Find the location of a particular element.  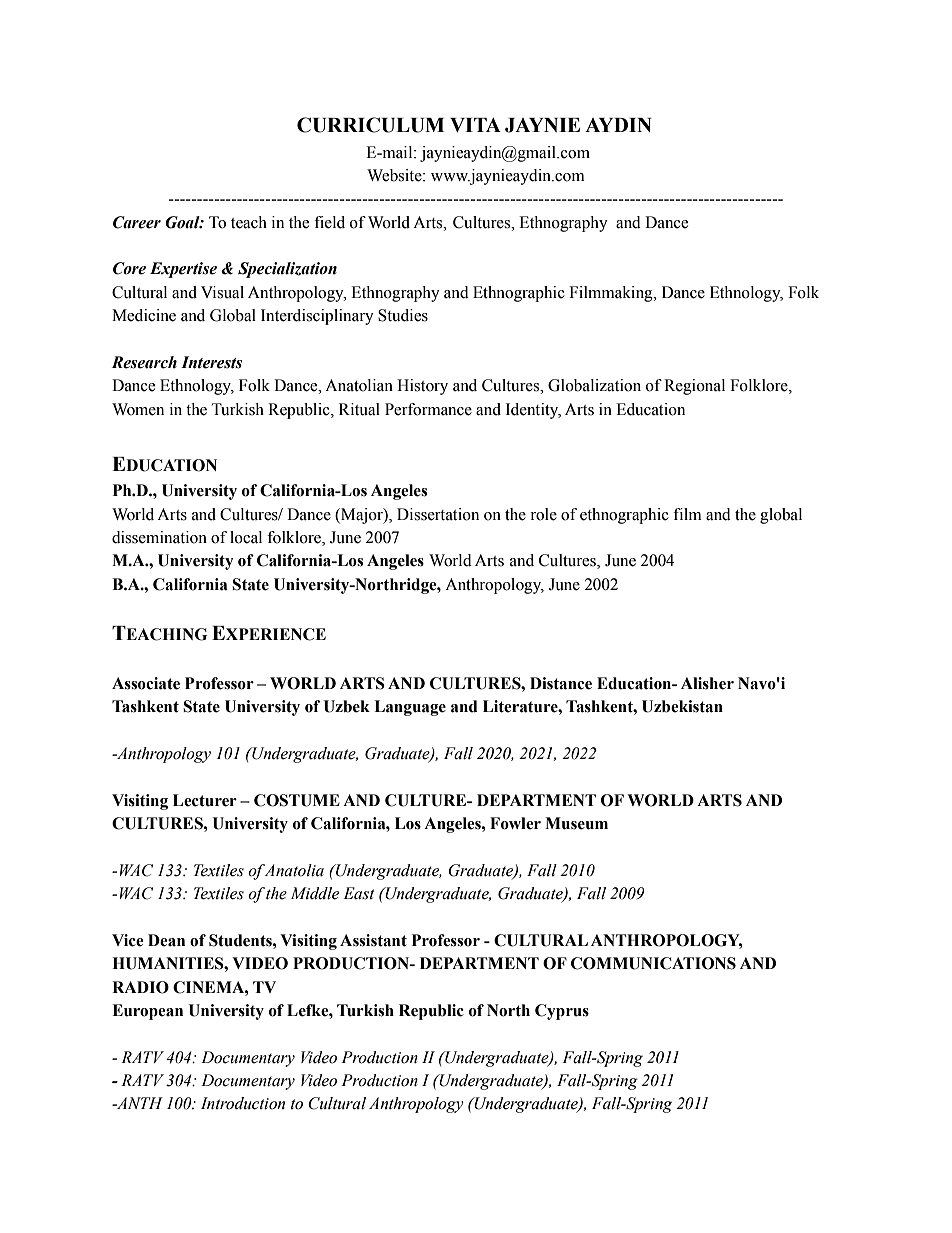

Lecturer is located at coordinates (205, 800).
